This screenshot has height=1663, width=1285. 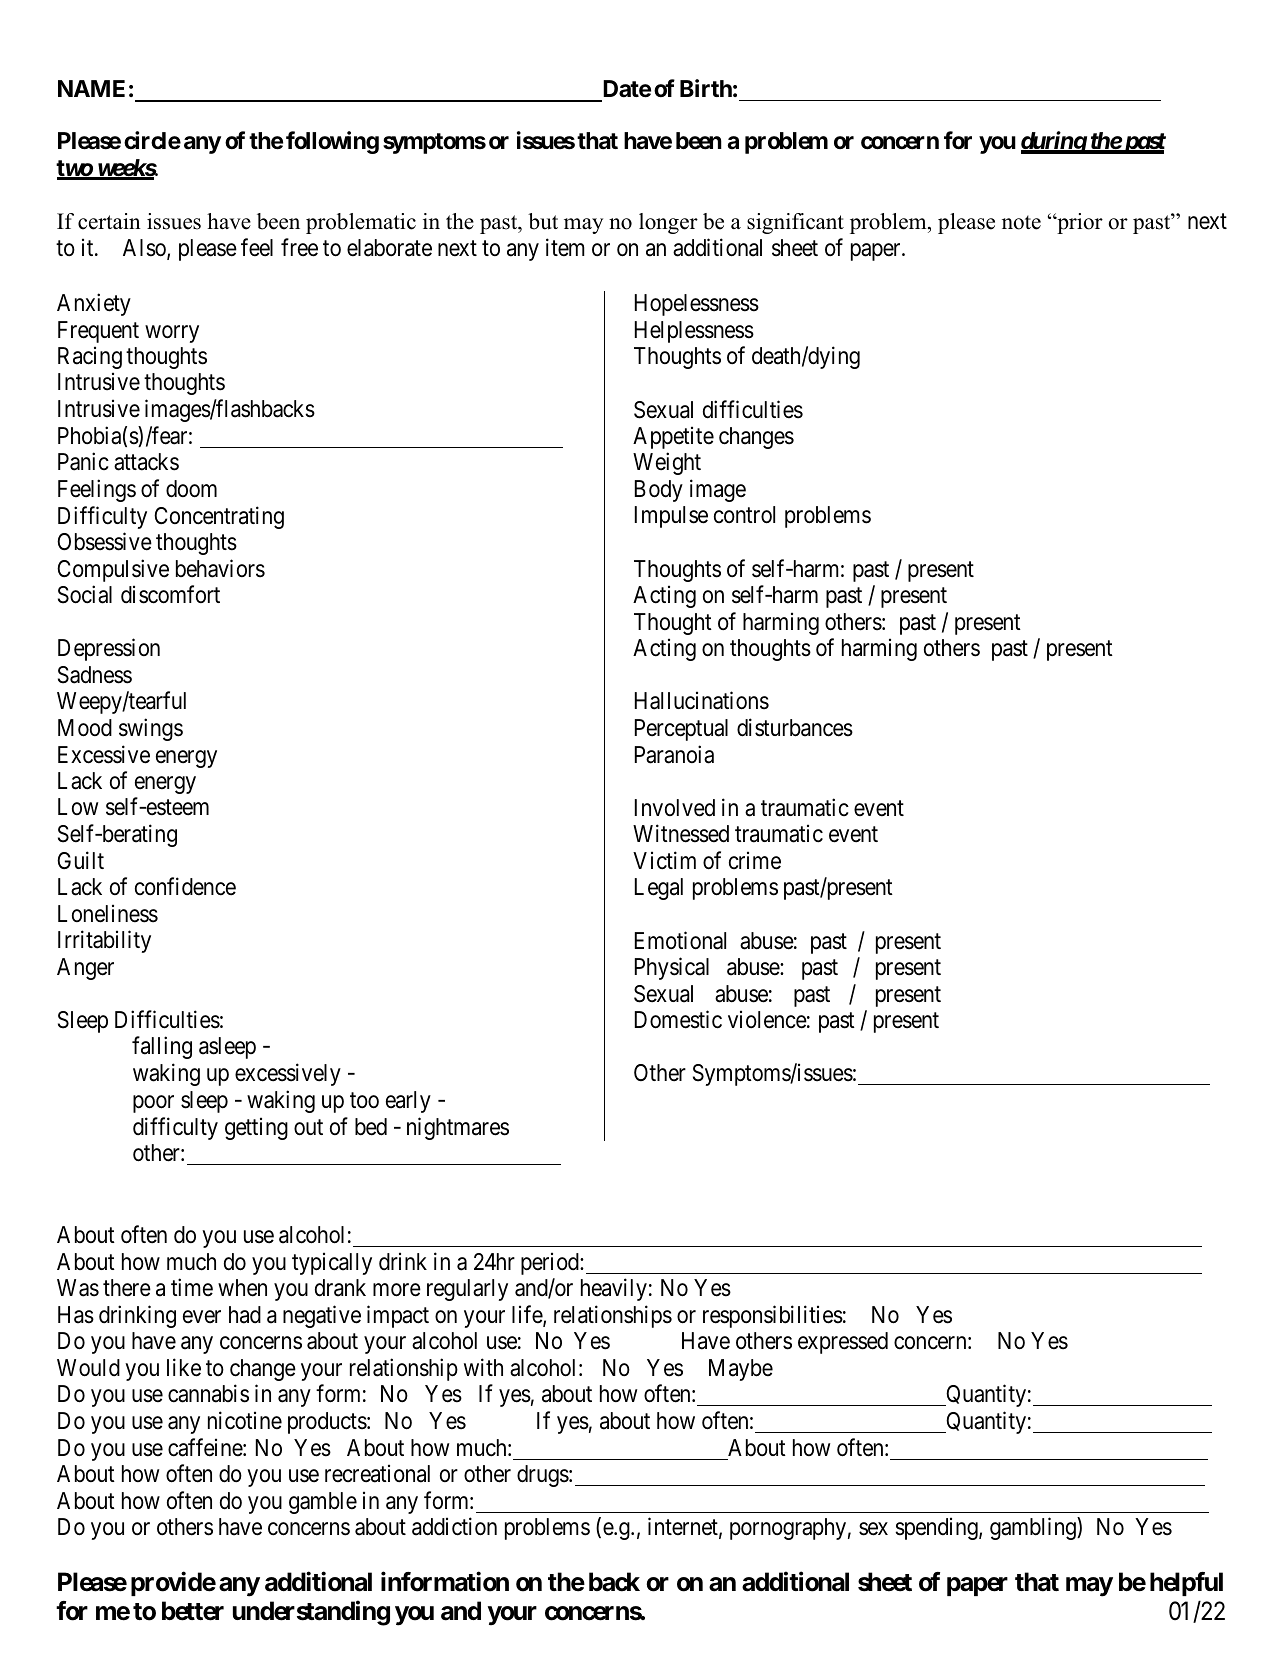 What do you see at coordinates (755, 860) in the screenshot?
I see `crime` at bounding box center [755, 860].
